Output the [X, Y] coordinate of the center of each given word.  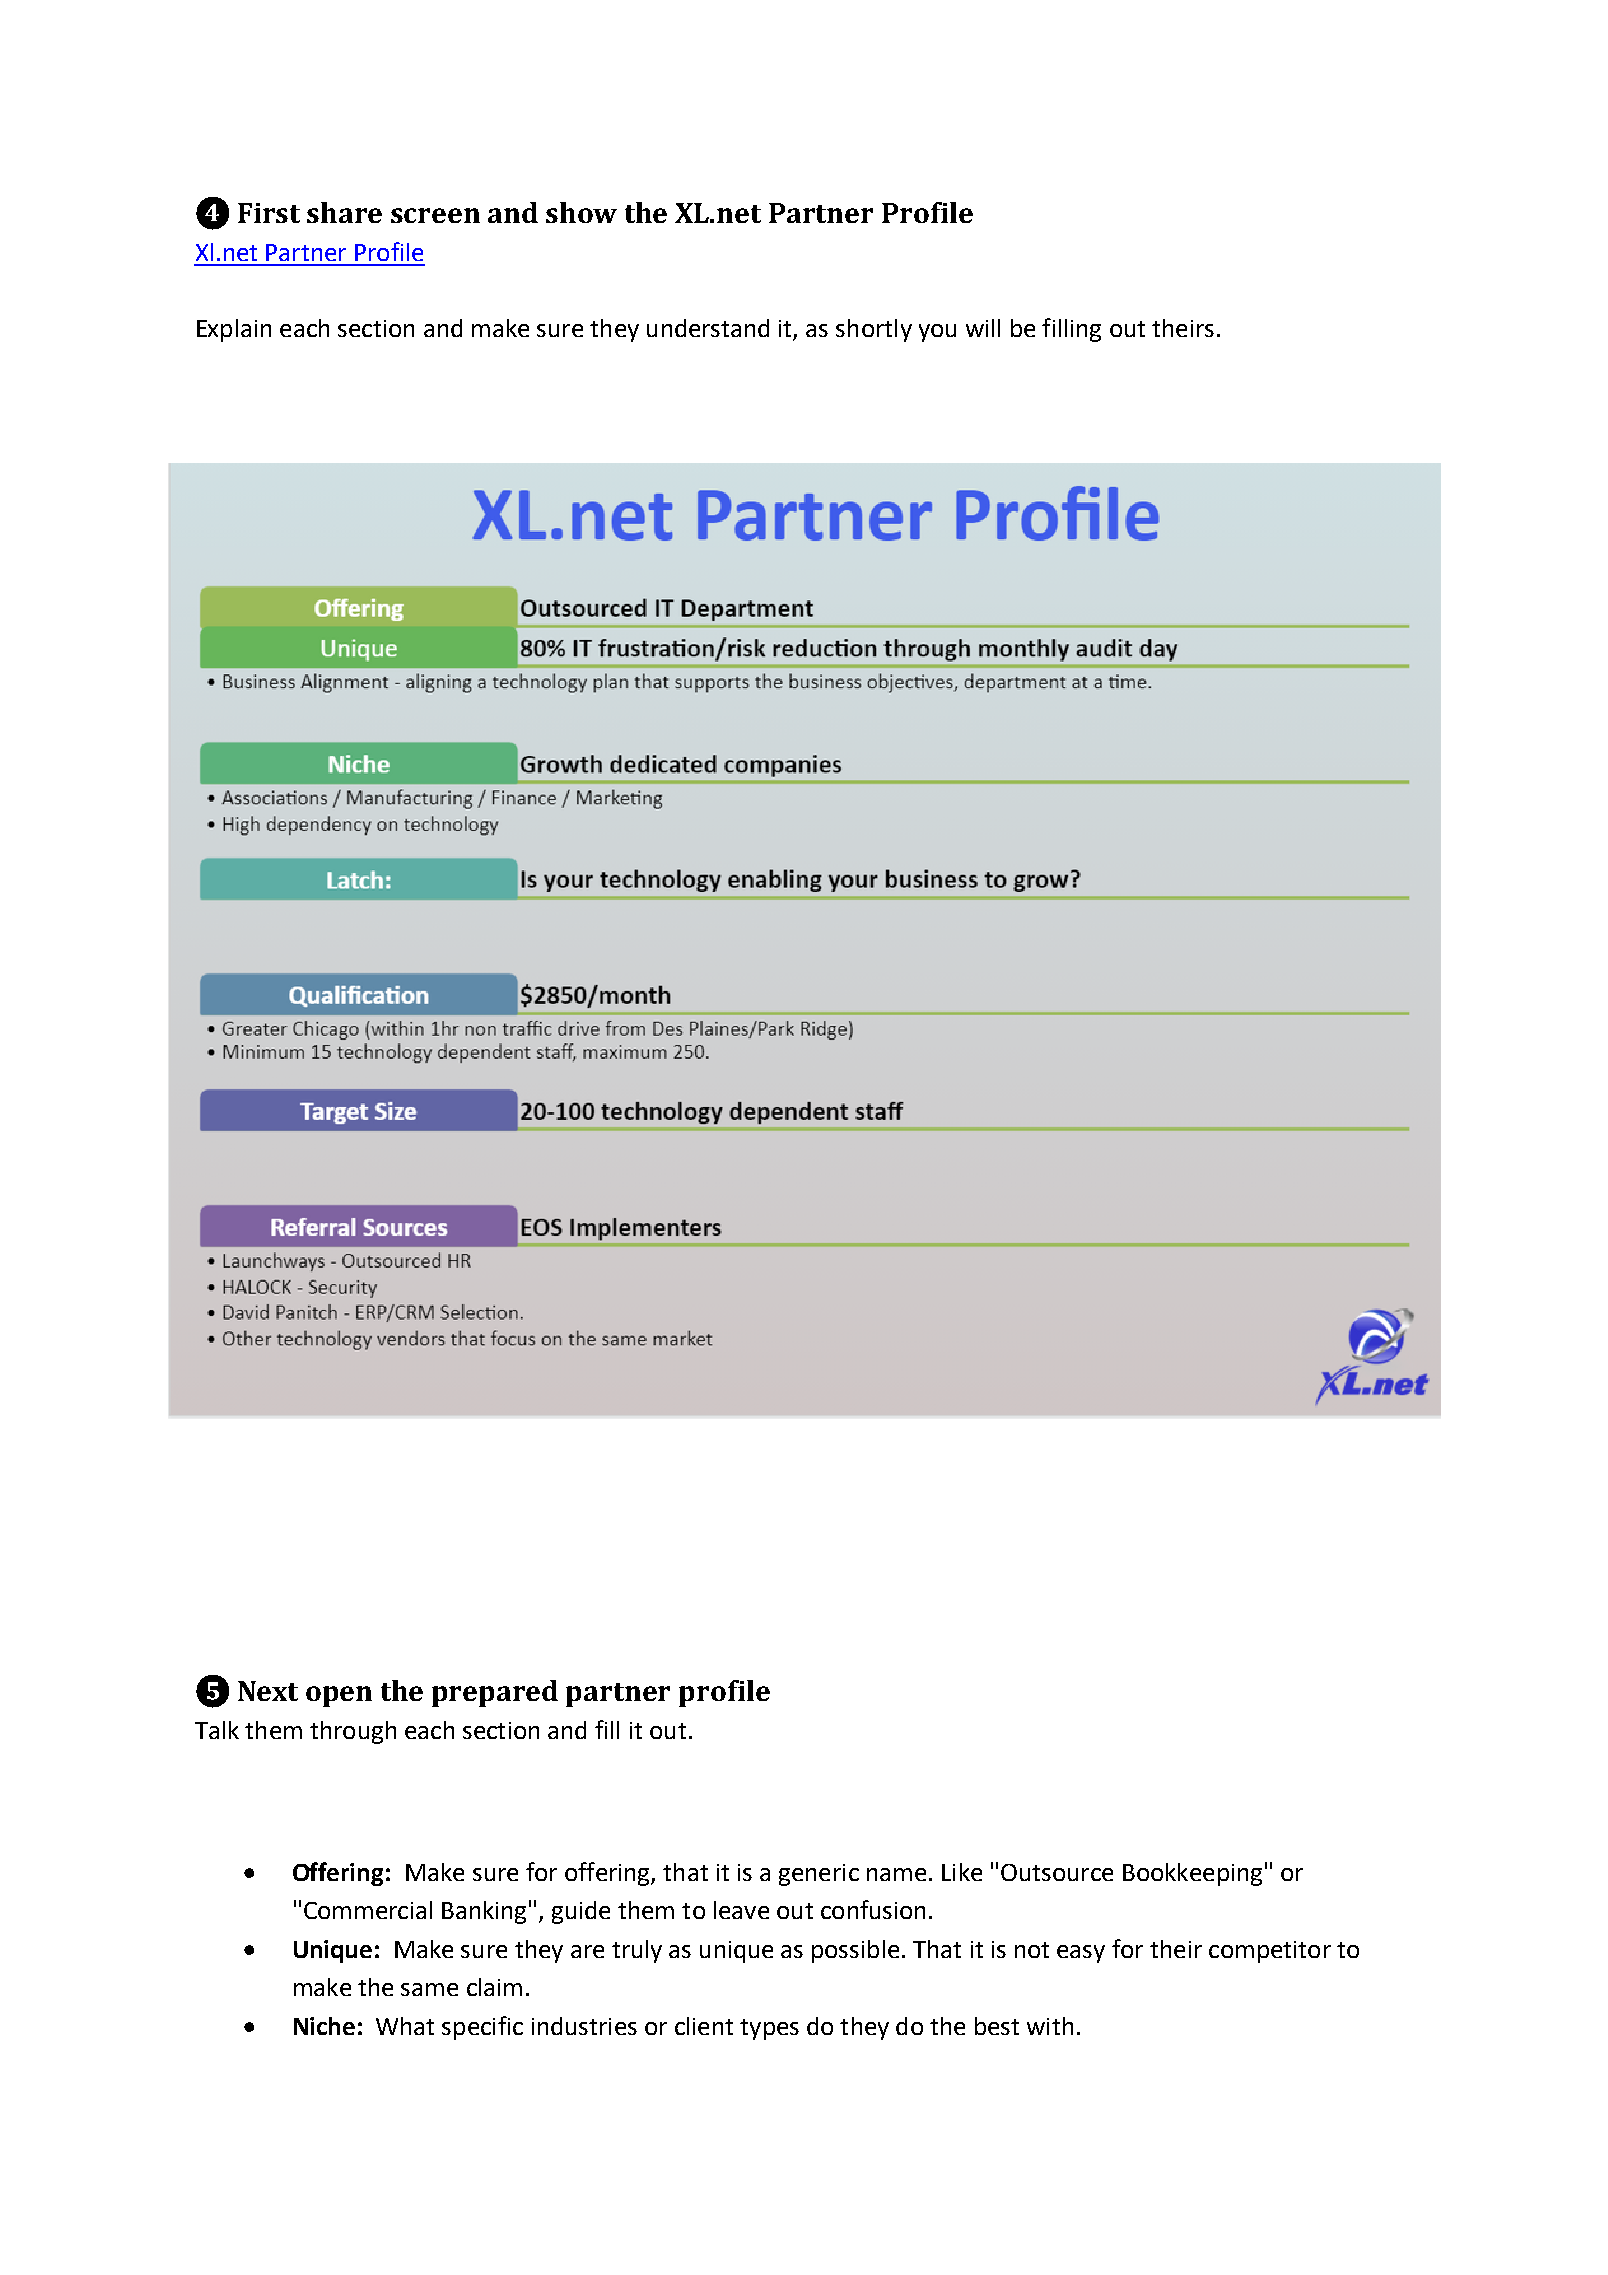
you [937, 333]
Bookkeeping [1192, 1874]
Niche [324, 2026]
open [339, 1696]
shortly [874, 330]
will [983, 328]
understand [708, 328]
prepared [495, 1693]
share [344, 212]
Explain [234, 330]
